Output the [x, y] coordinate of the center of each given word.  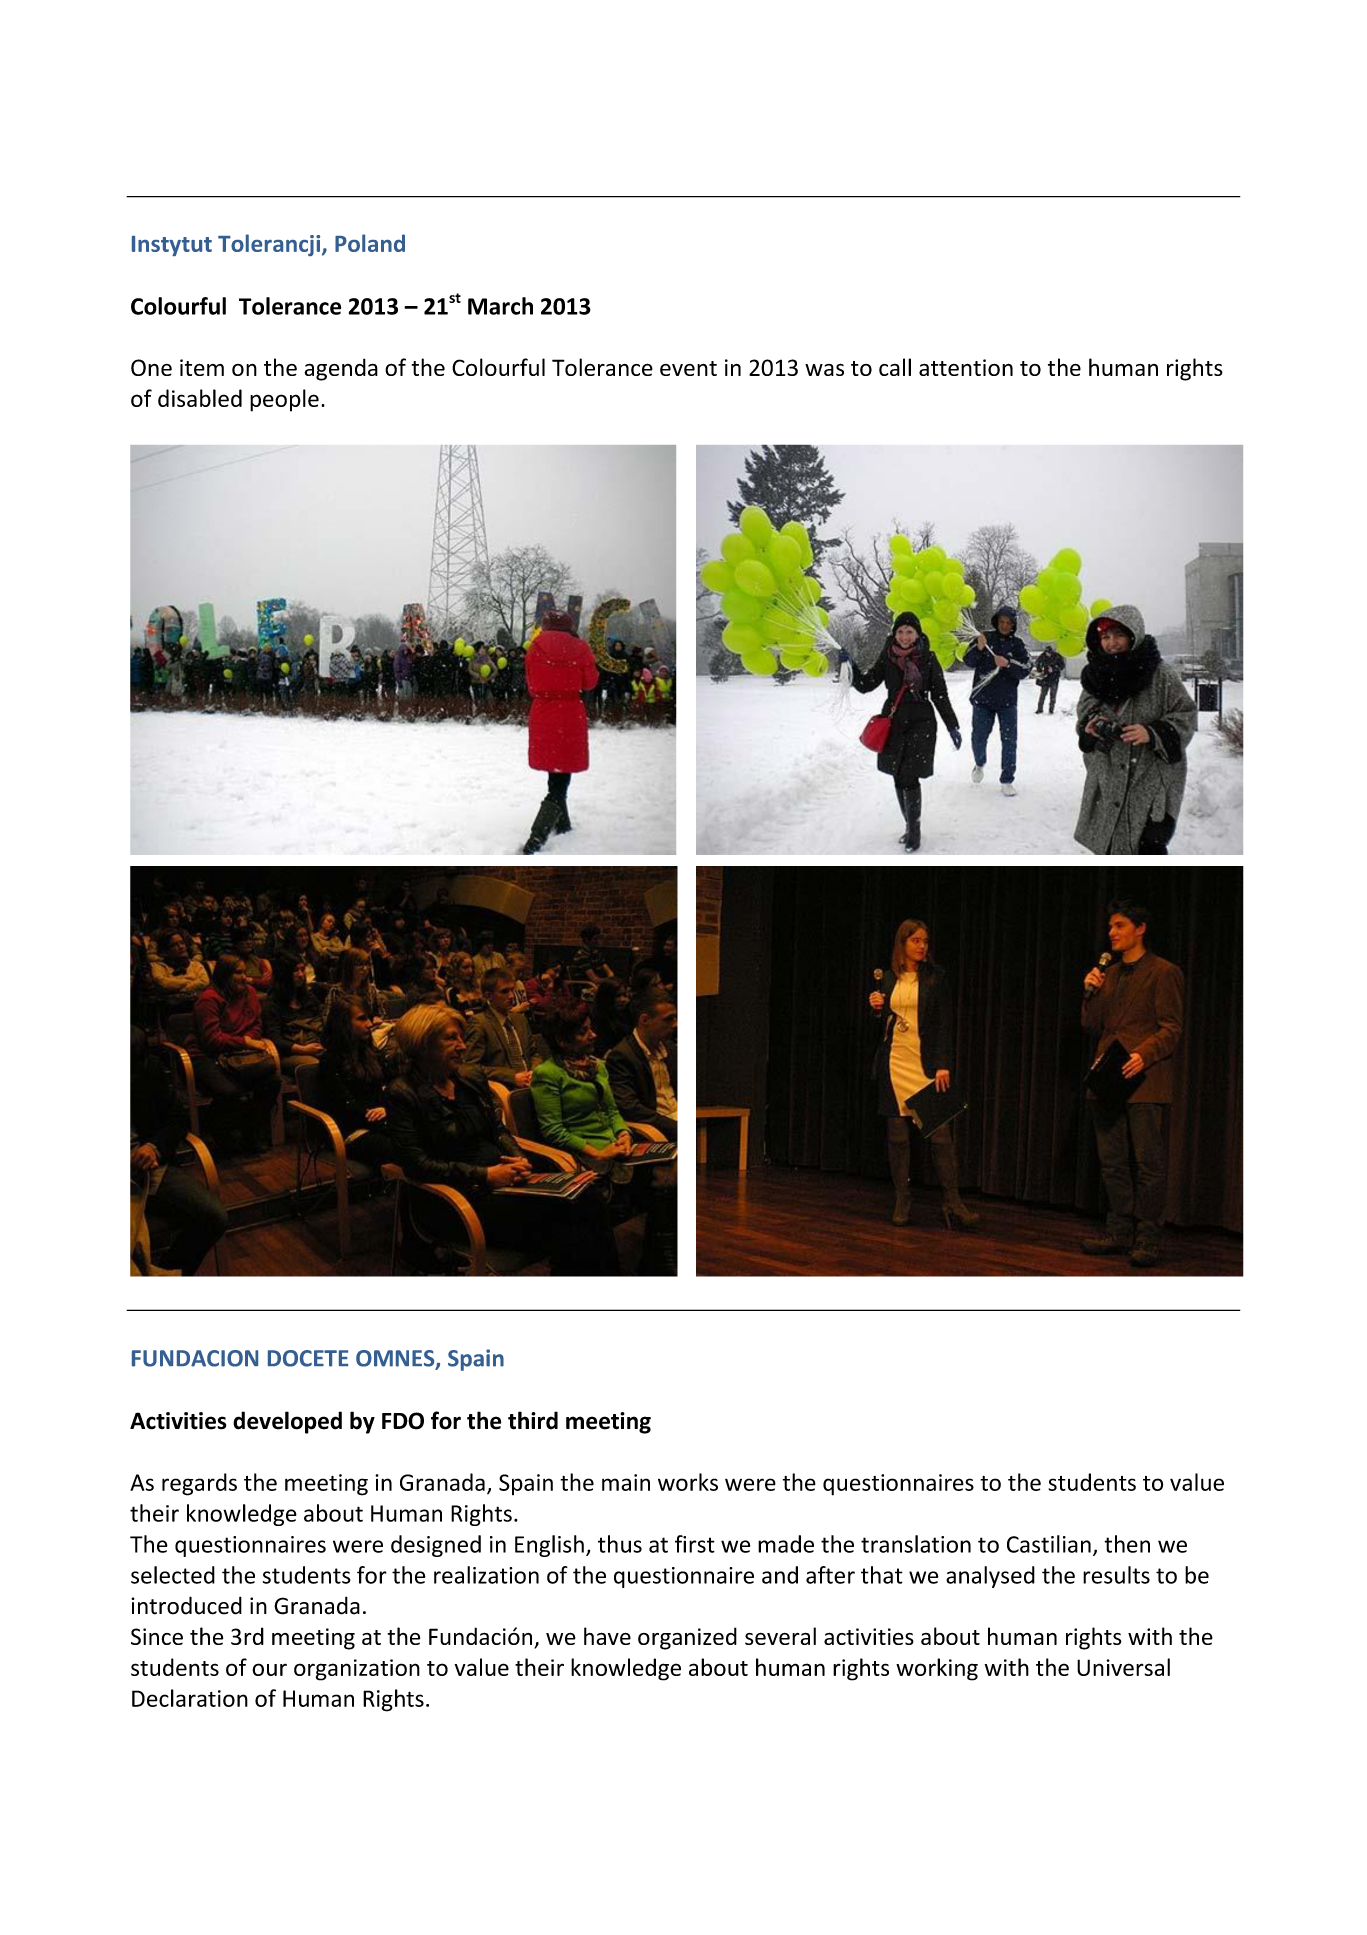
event [688, 368]
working [937, 1669]
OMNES [396, 1359]
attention [966, 367]
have [607, 1636]
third [533, 1420]
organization [357, 1670]
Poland [370, 243]
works [688, 1482]
